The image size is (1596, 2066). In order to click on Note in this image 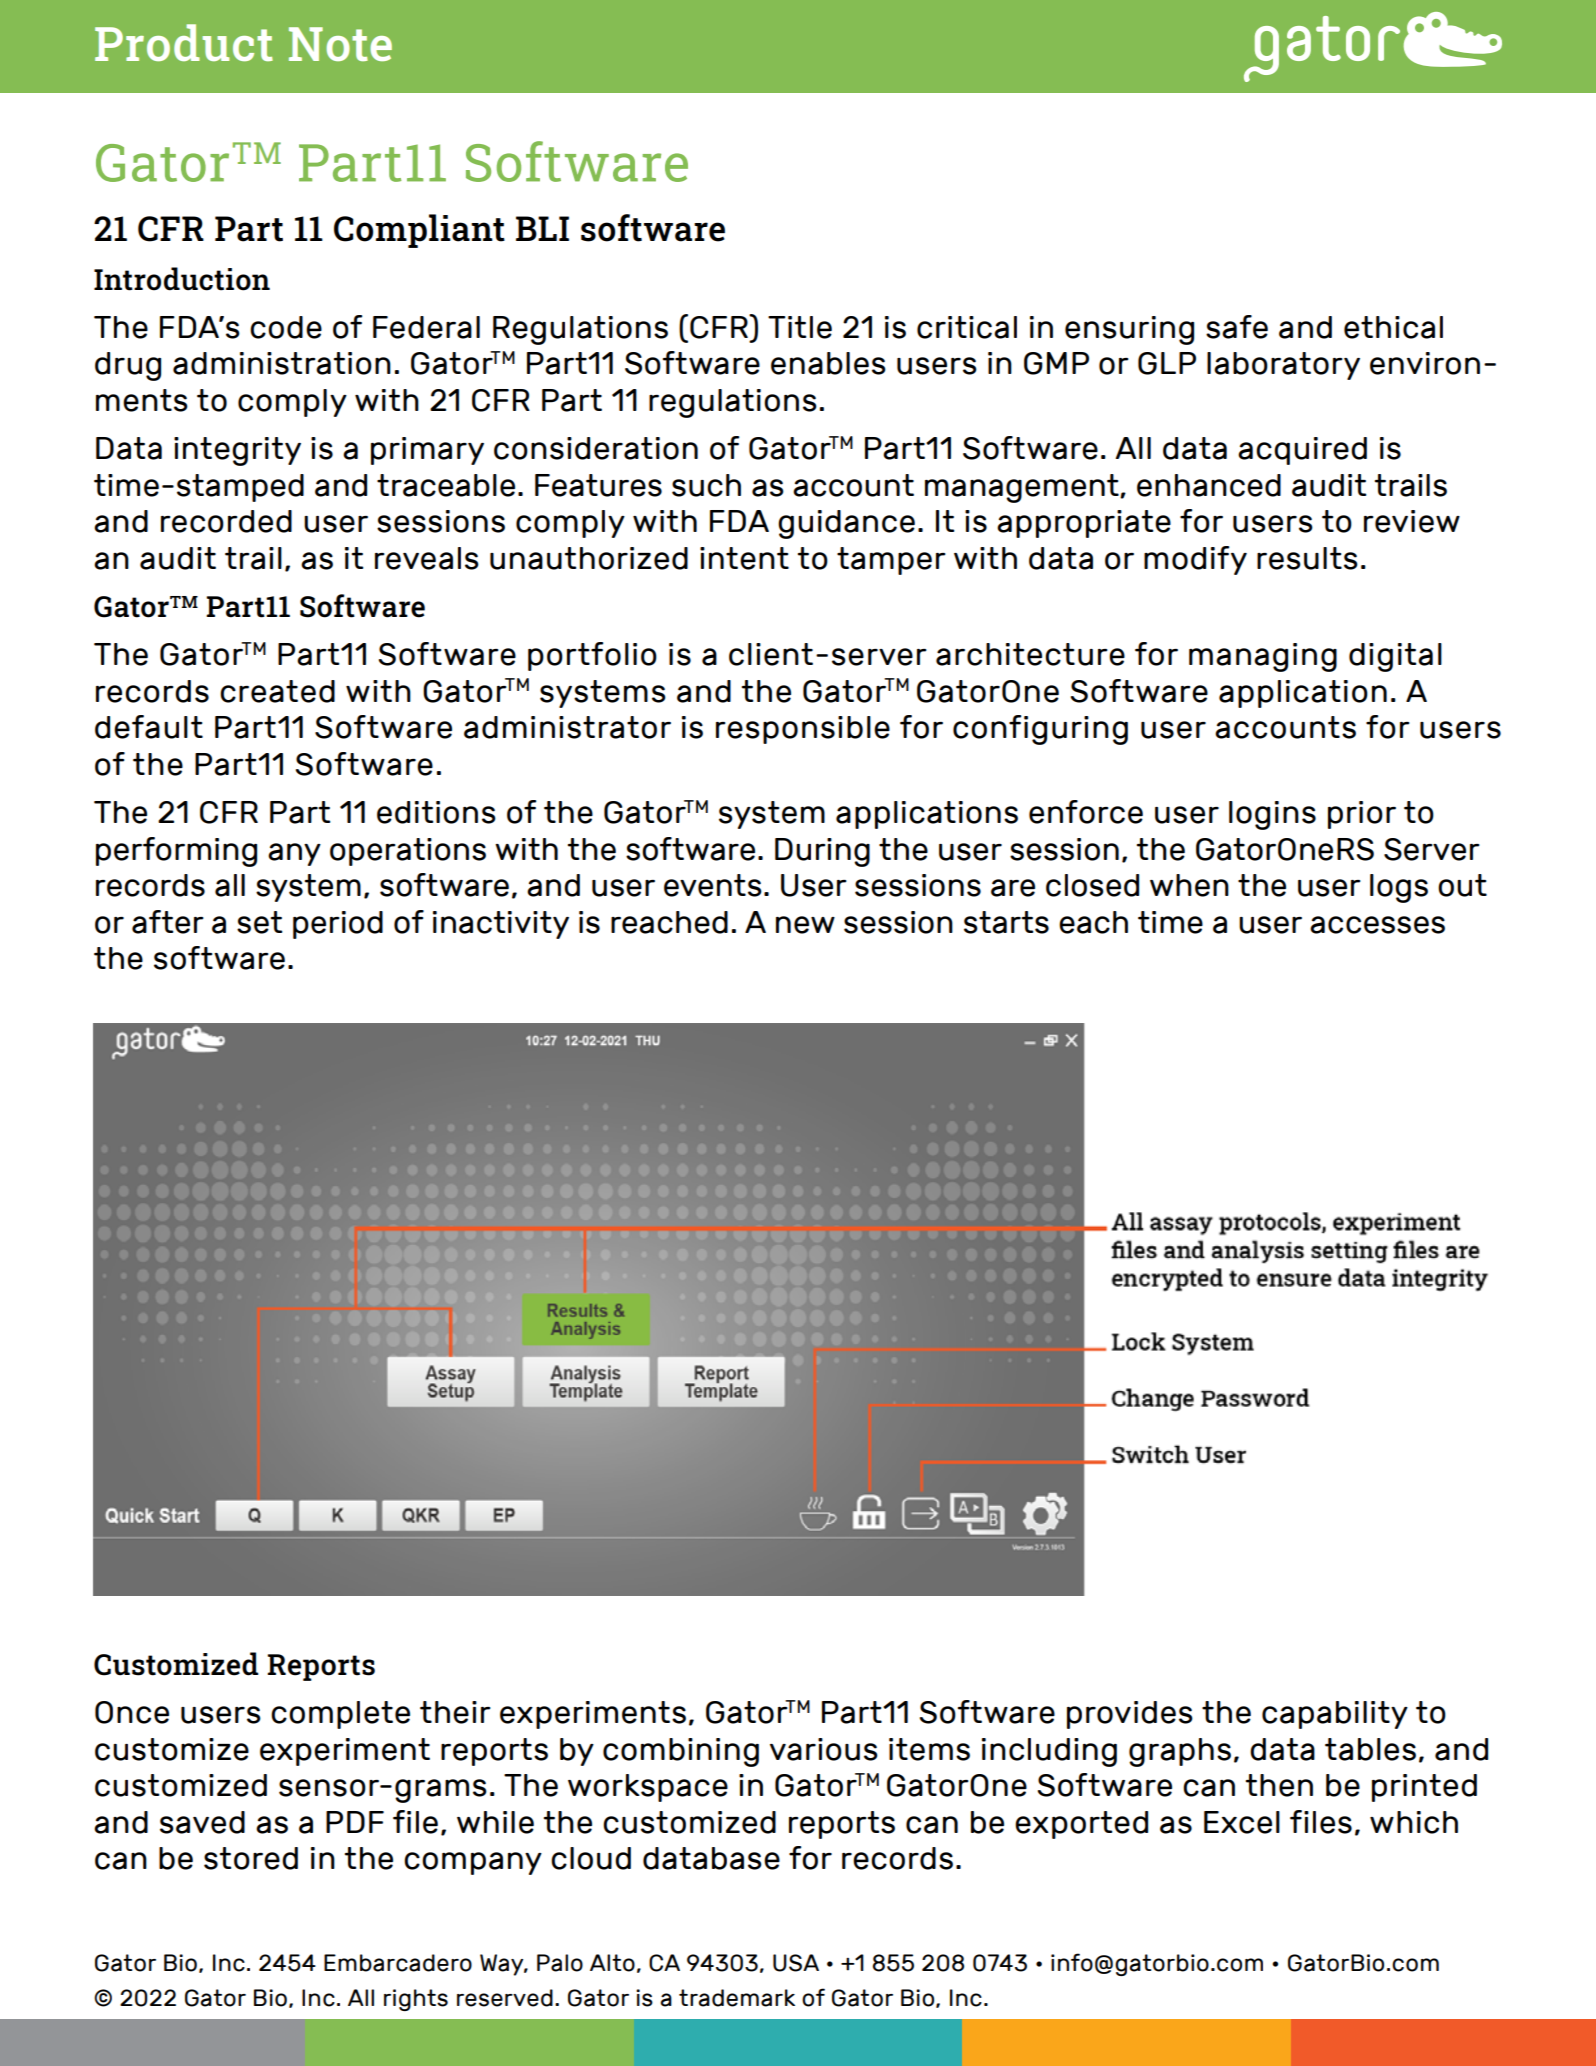, I will do `click(340, 44)`.
